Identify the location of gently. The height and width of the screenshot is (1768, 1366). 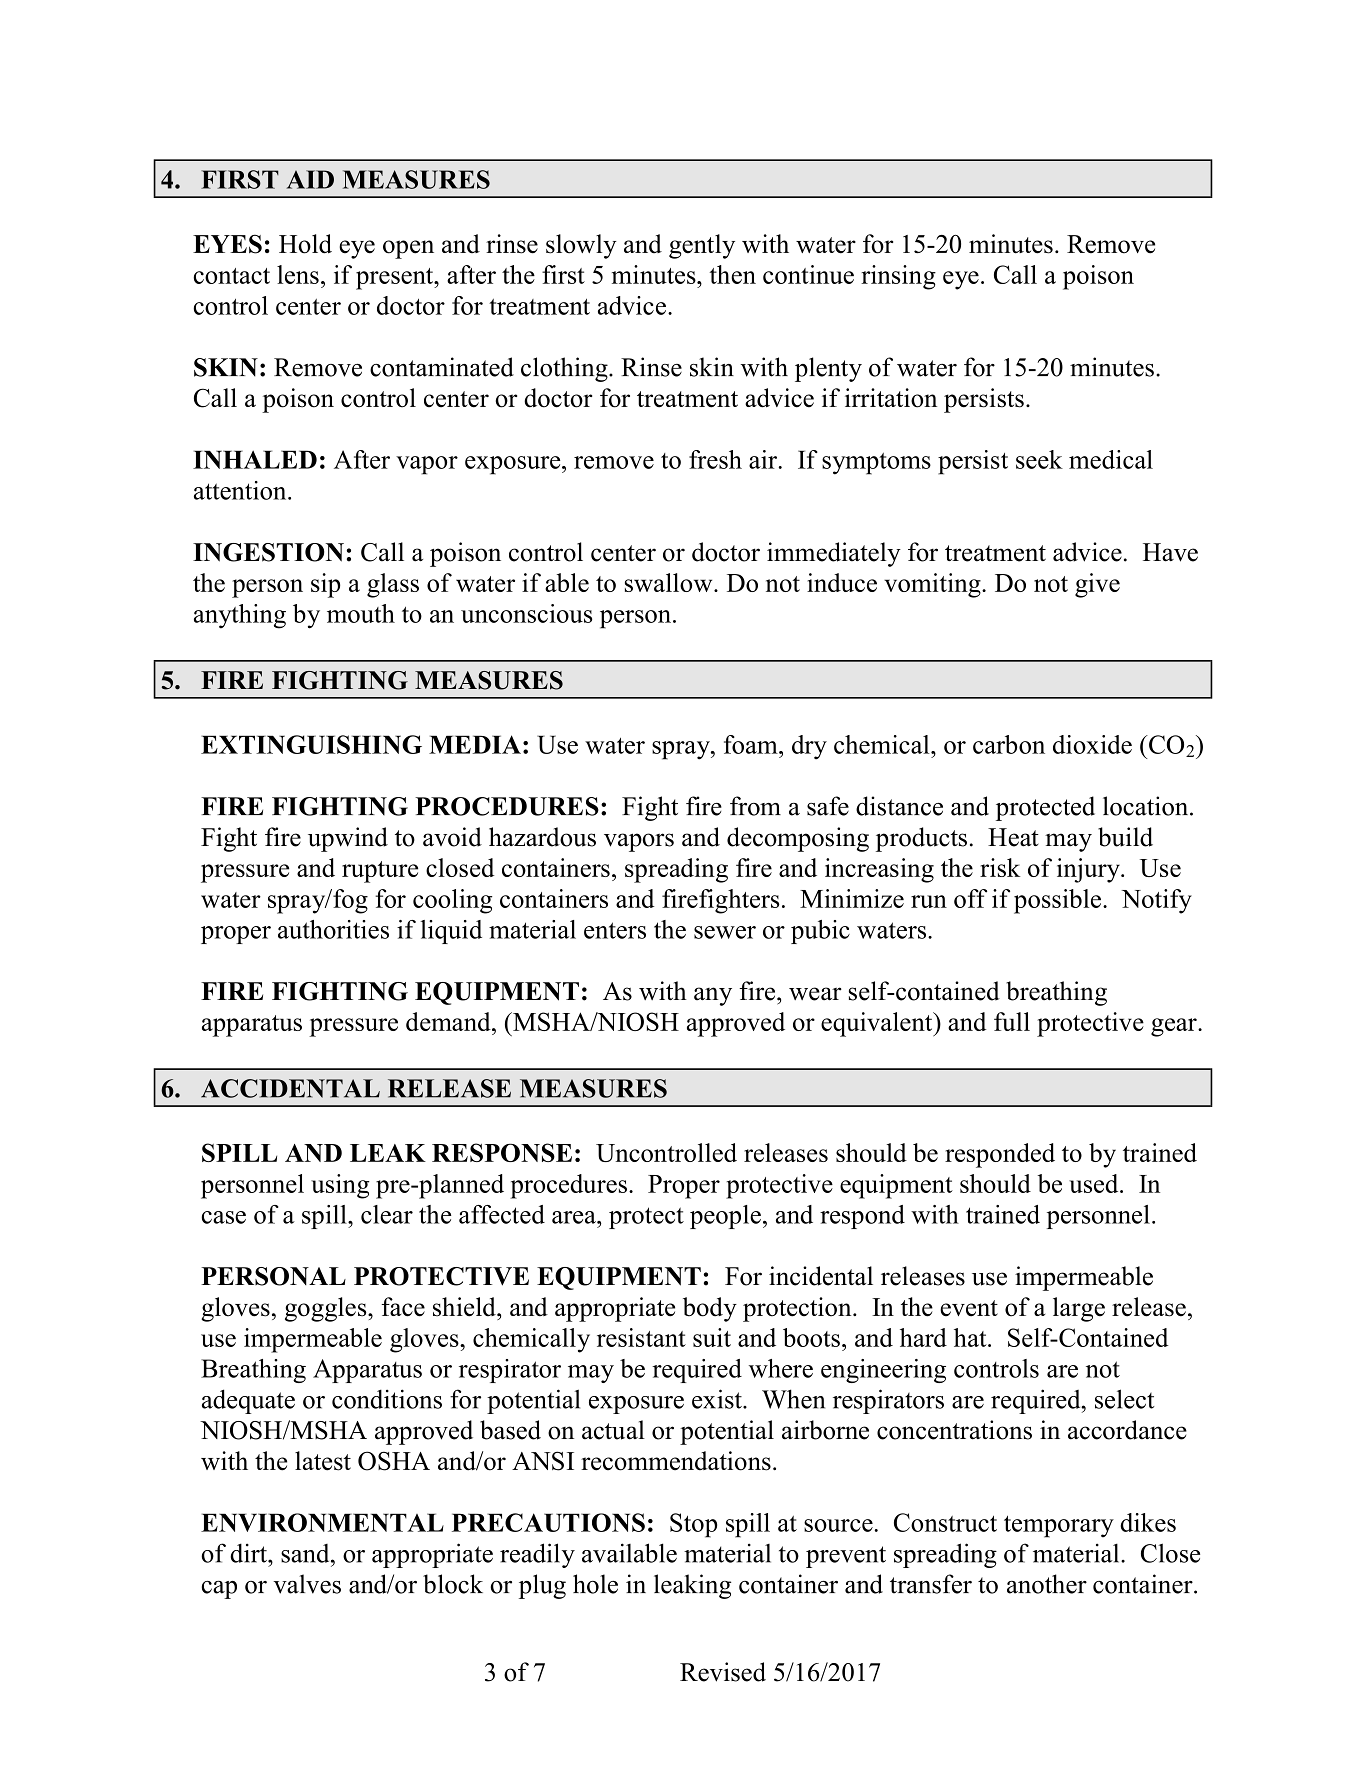
(702, 246).
